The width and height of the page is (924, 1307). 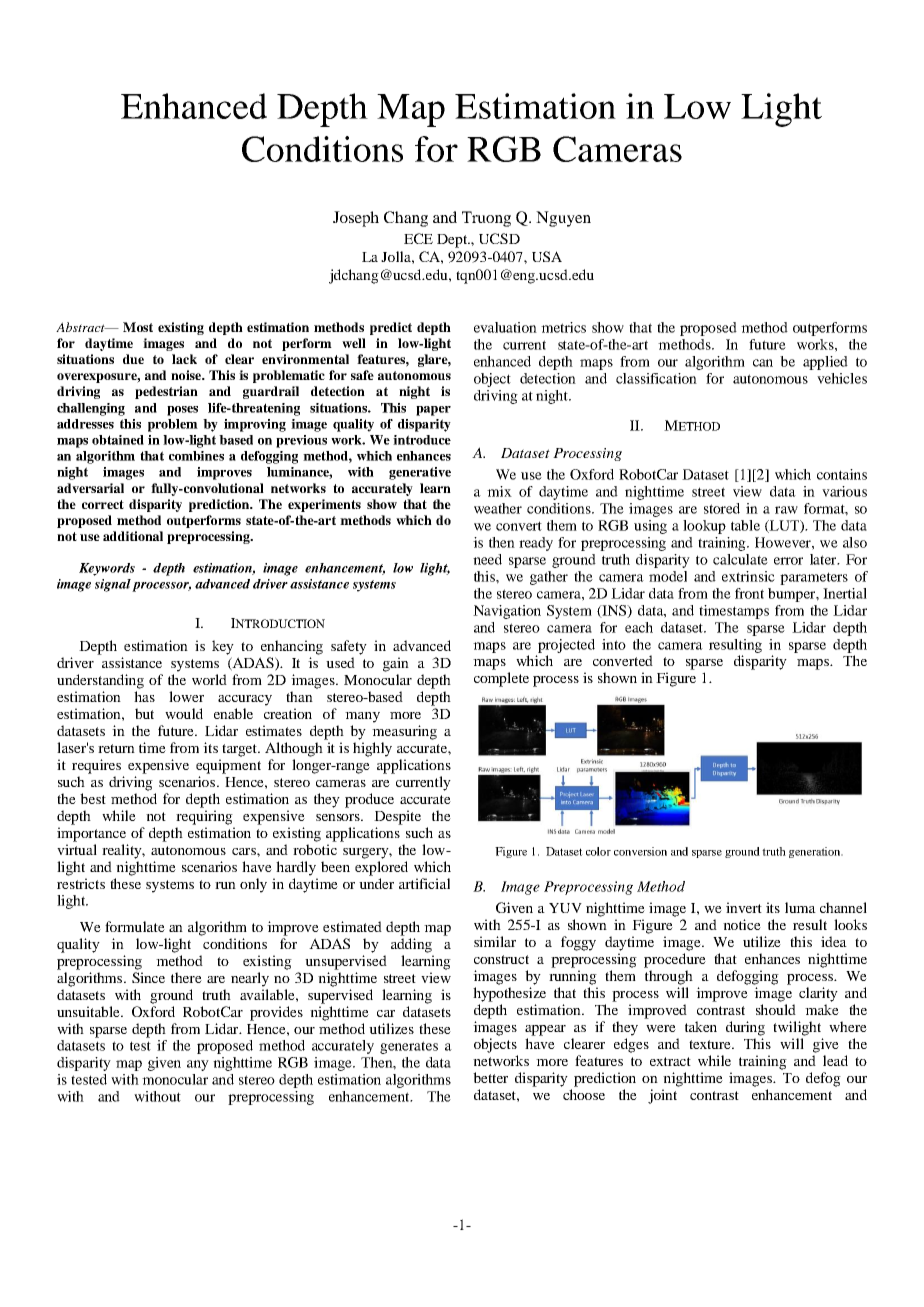 I want to click on texture, so click(x=711, y=1044).
